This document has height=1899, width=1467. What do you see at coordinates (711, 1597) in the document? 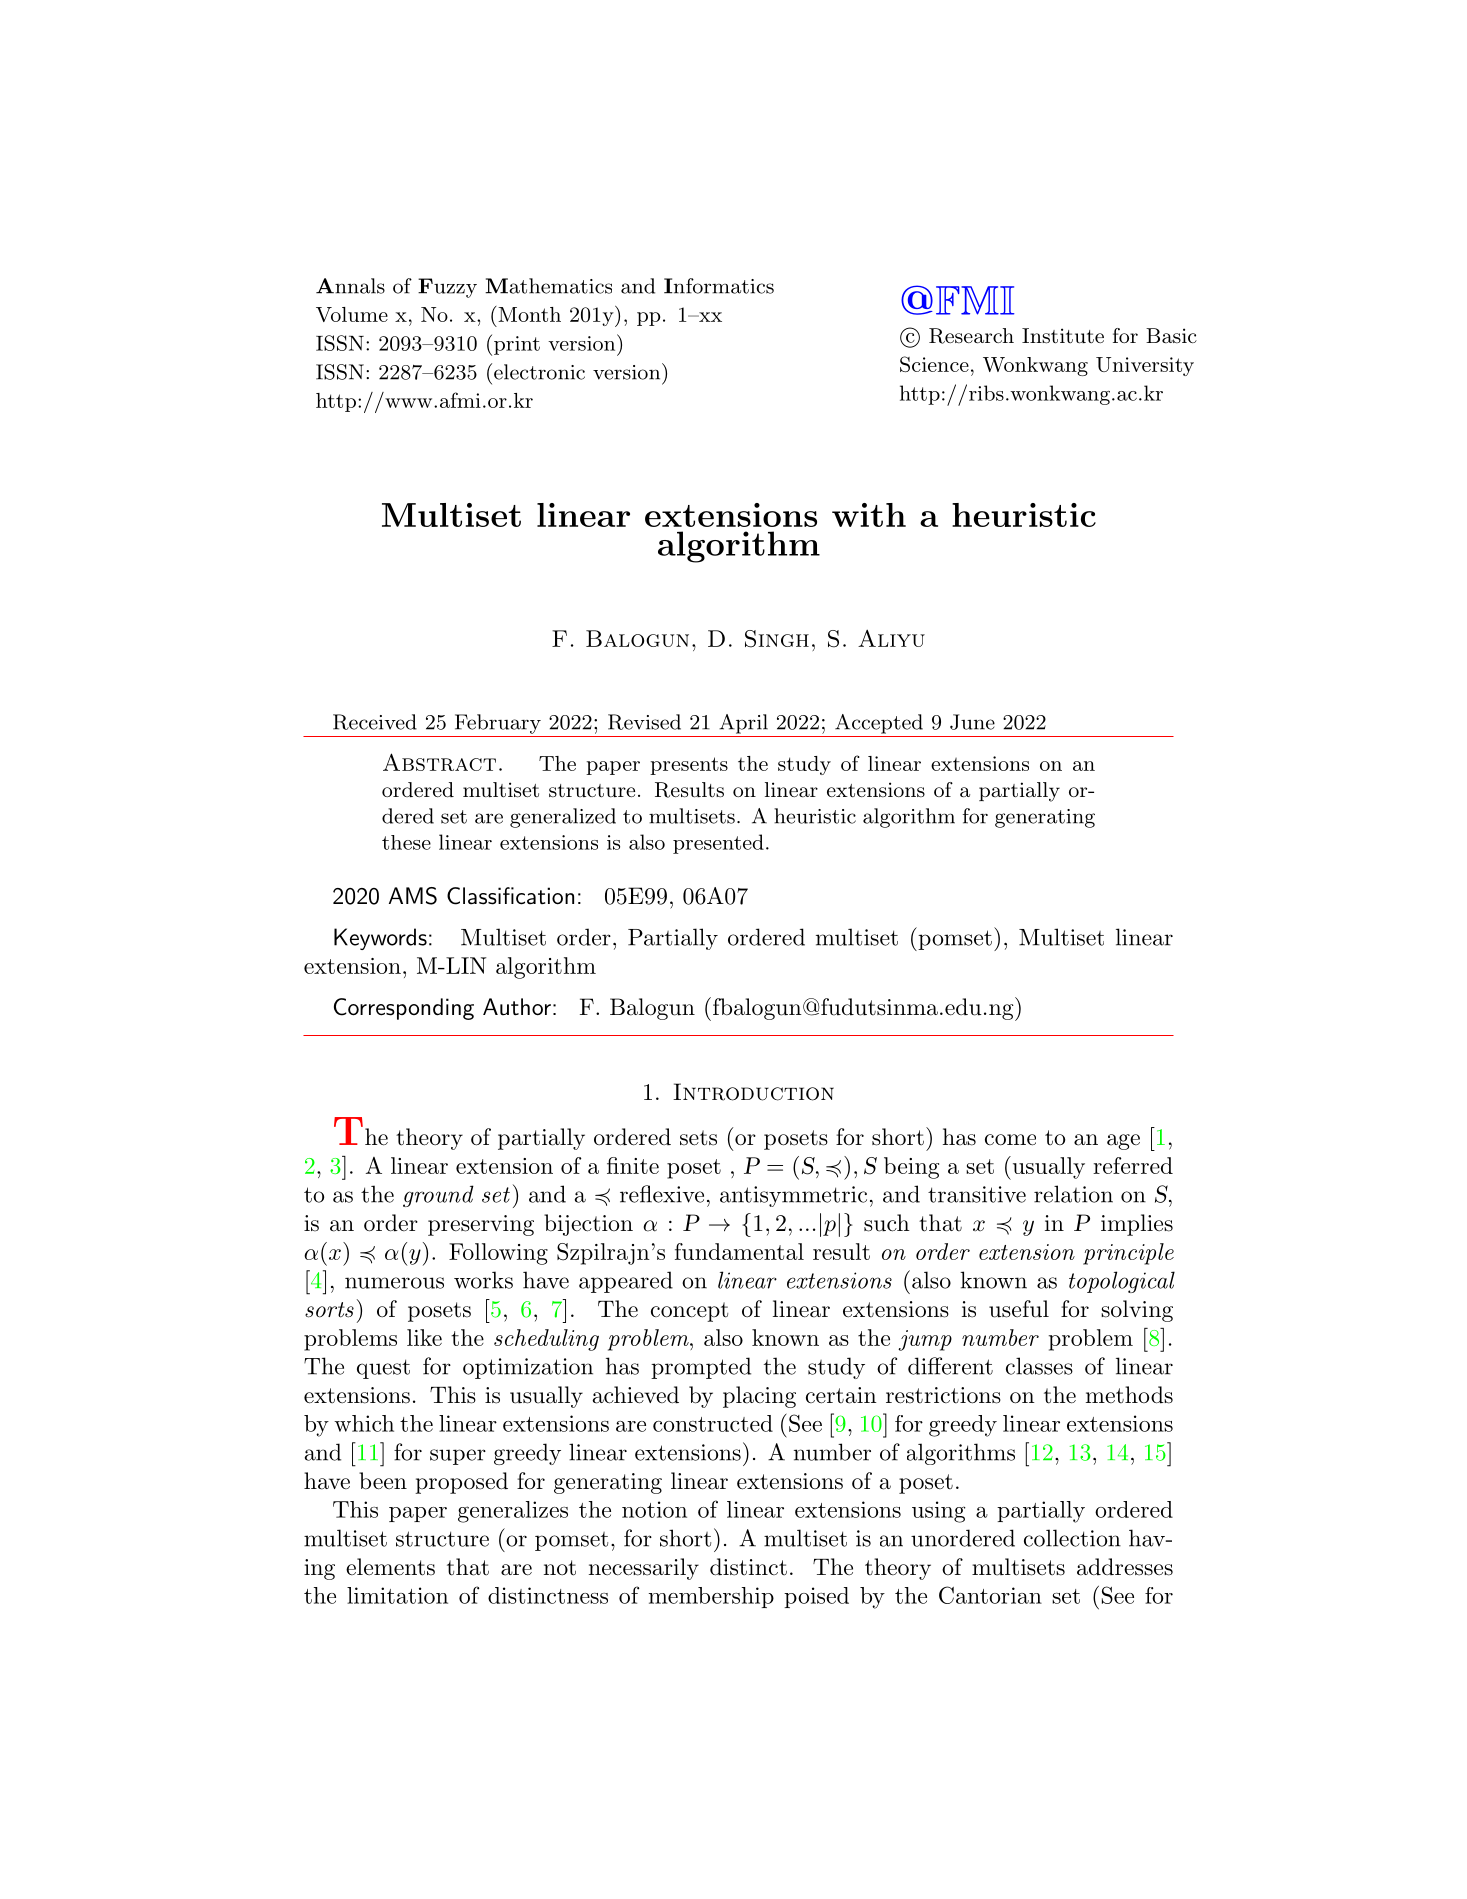
I see `membership` at bounding box center [711, 1597].
